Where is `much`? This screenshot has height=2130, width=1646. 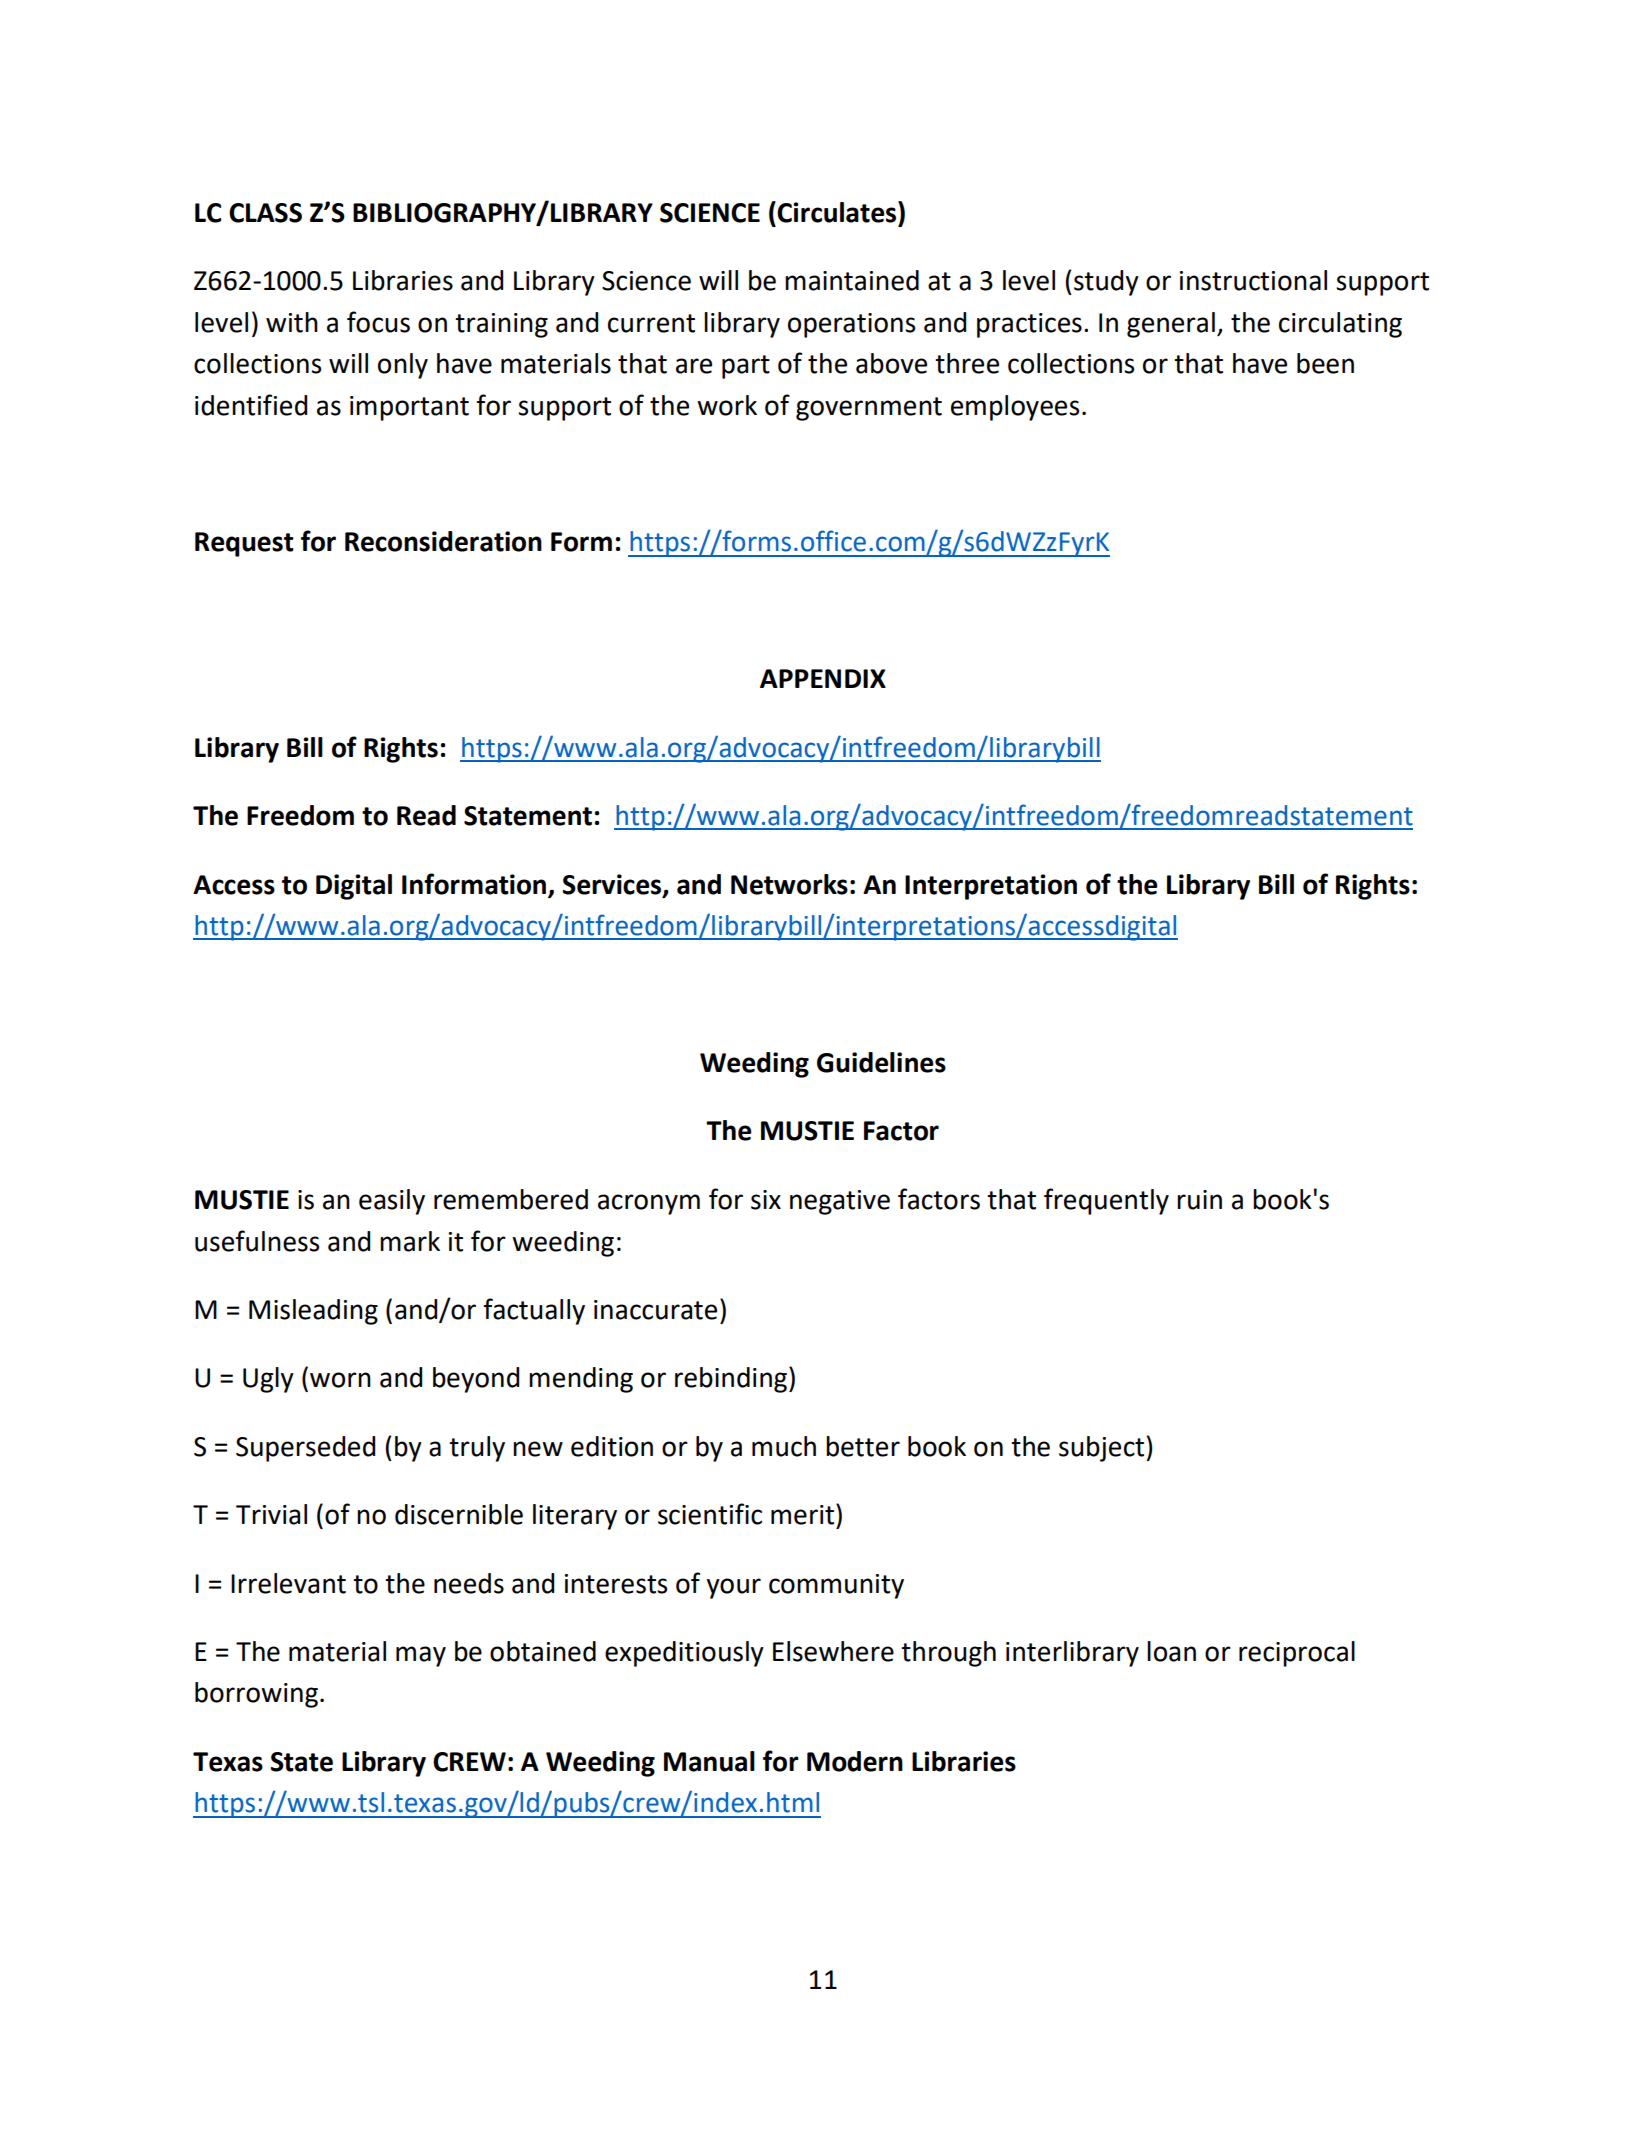 much is located at coordinates (784, 1446).
